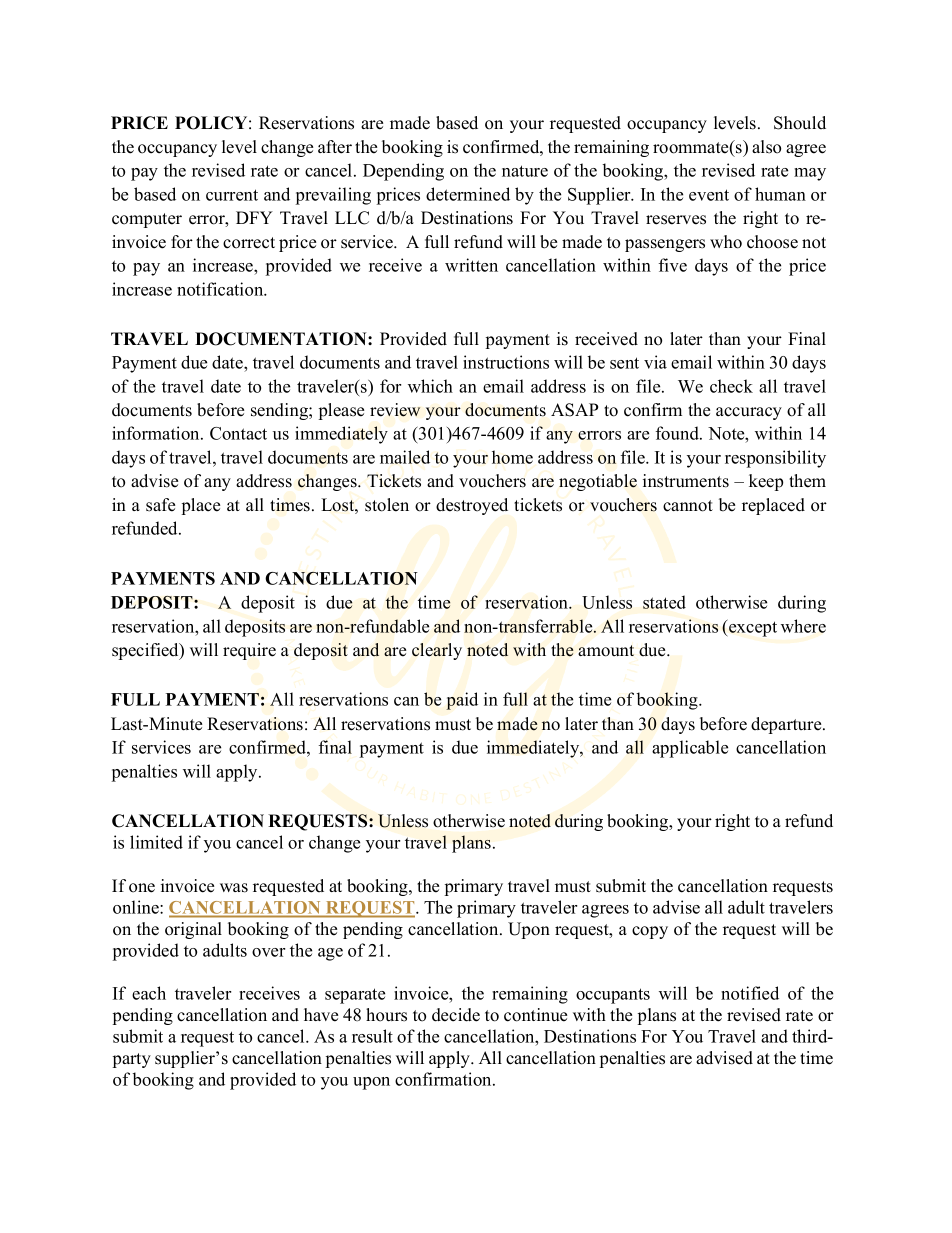  What do you see at coordinates (249, 651) in the screenshot?
I see `require` at bounding box center [249, 651].
